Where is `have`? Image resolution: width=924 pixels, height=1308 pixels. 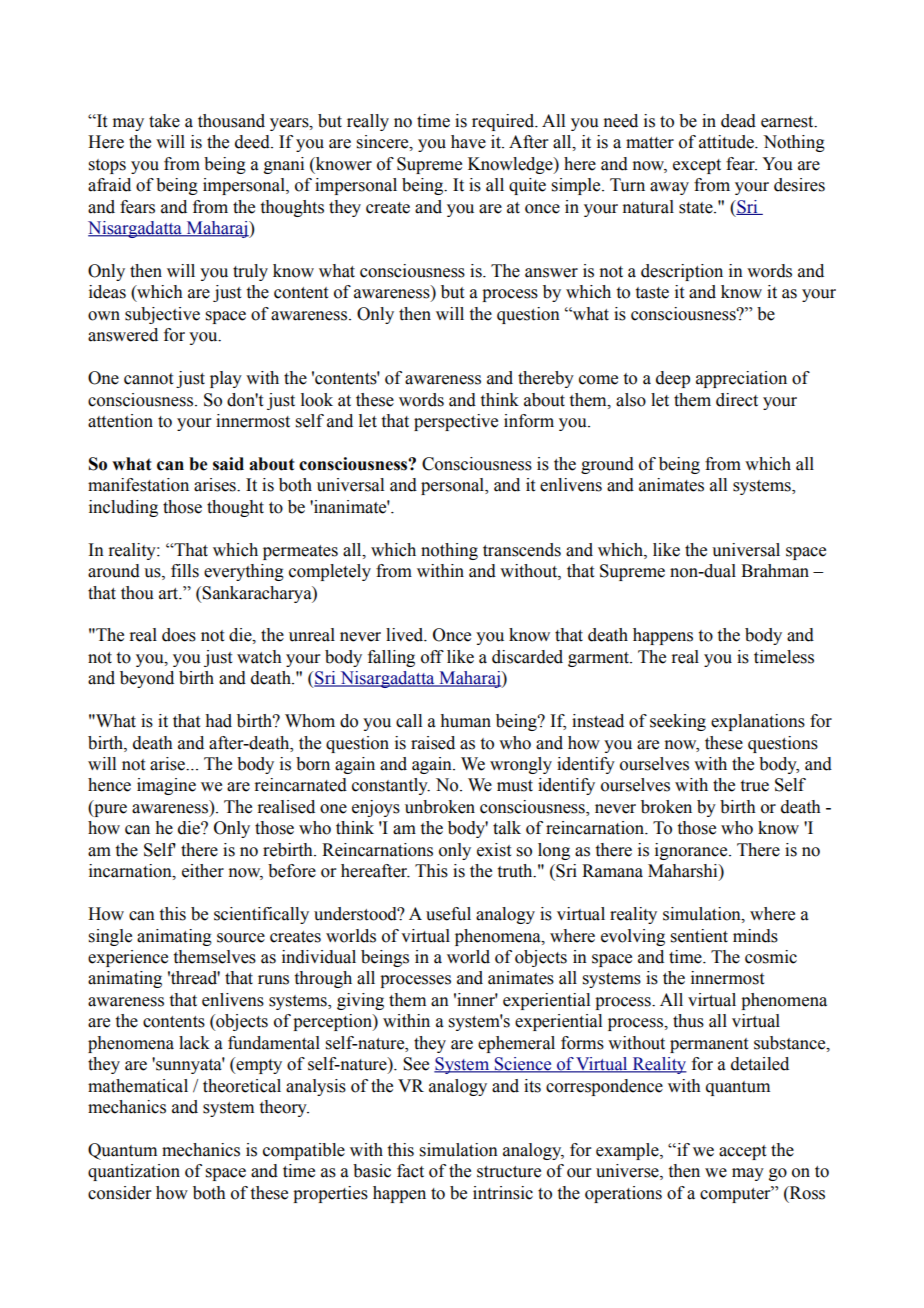
have is located at coordinates (468, 142).
